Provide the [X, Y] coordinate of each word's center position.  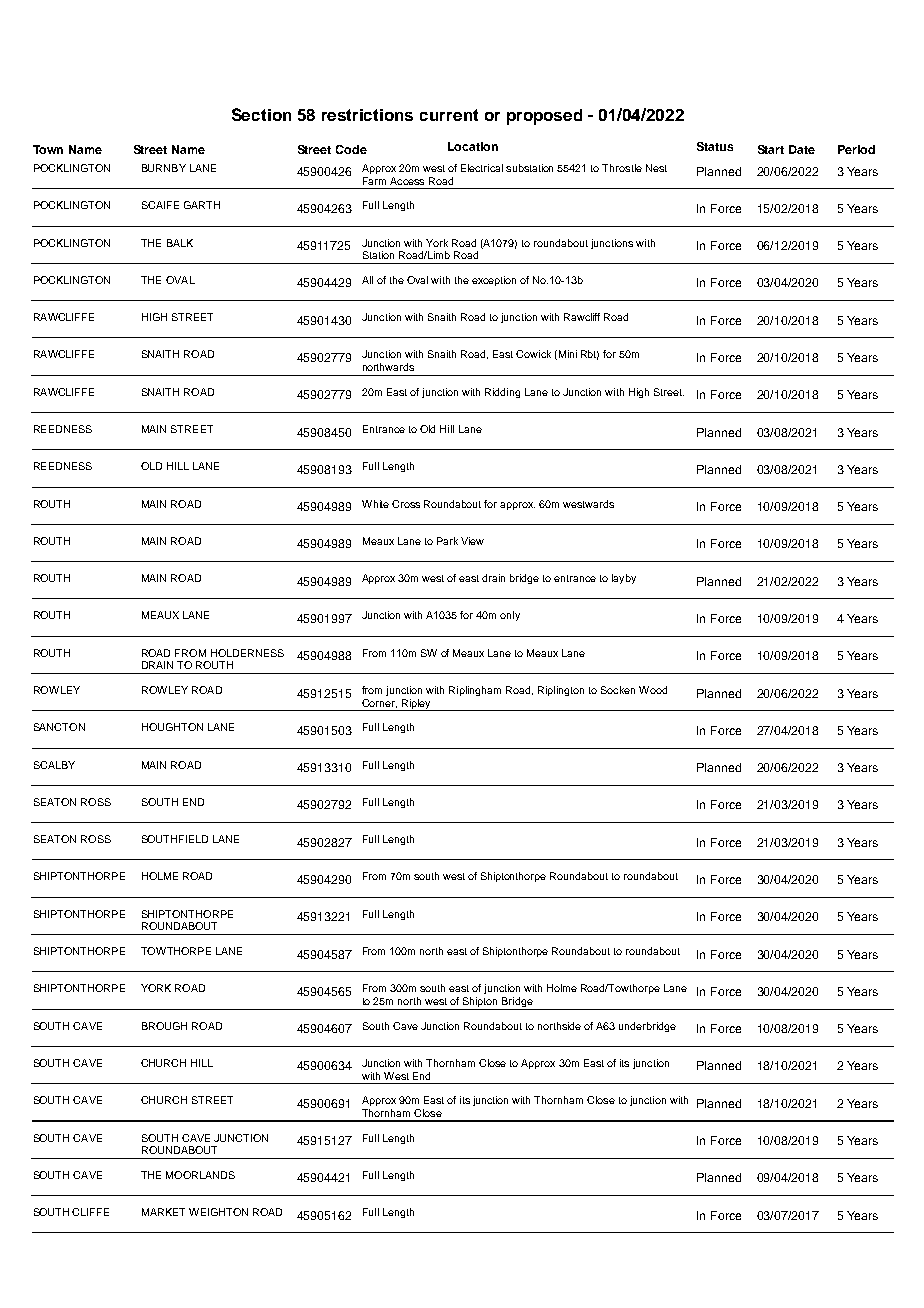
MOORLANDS [200, 1175]
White [375, 504]
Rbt [590, 355]
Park [447, 541]
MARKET [163, 1212]
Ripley [416, 705]
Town [48, 149]
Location [473, 146]
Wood [653, 690]
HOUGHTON [172, 727]
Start [771, 149]
